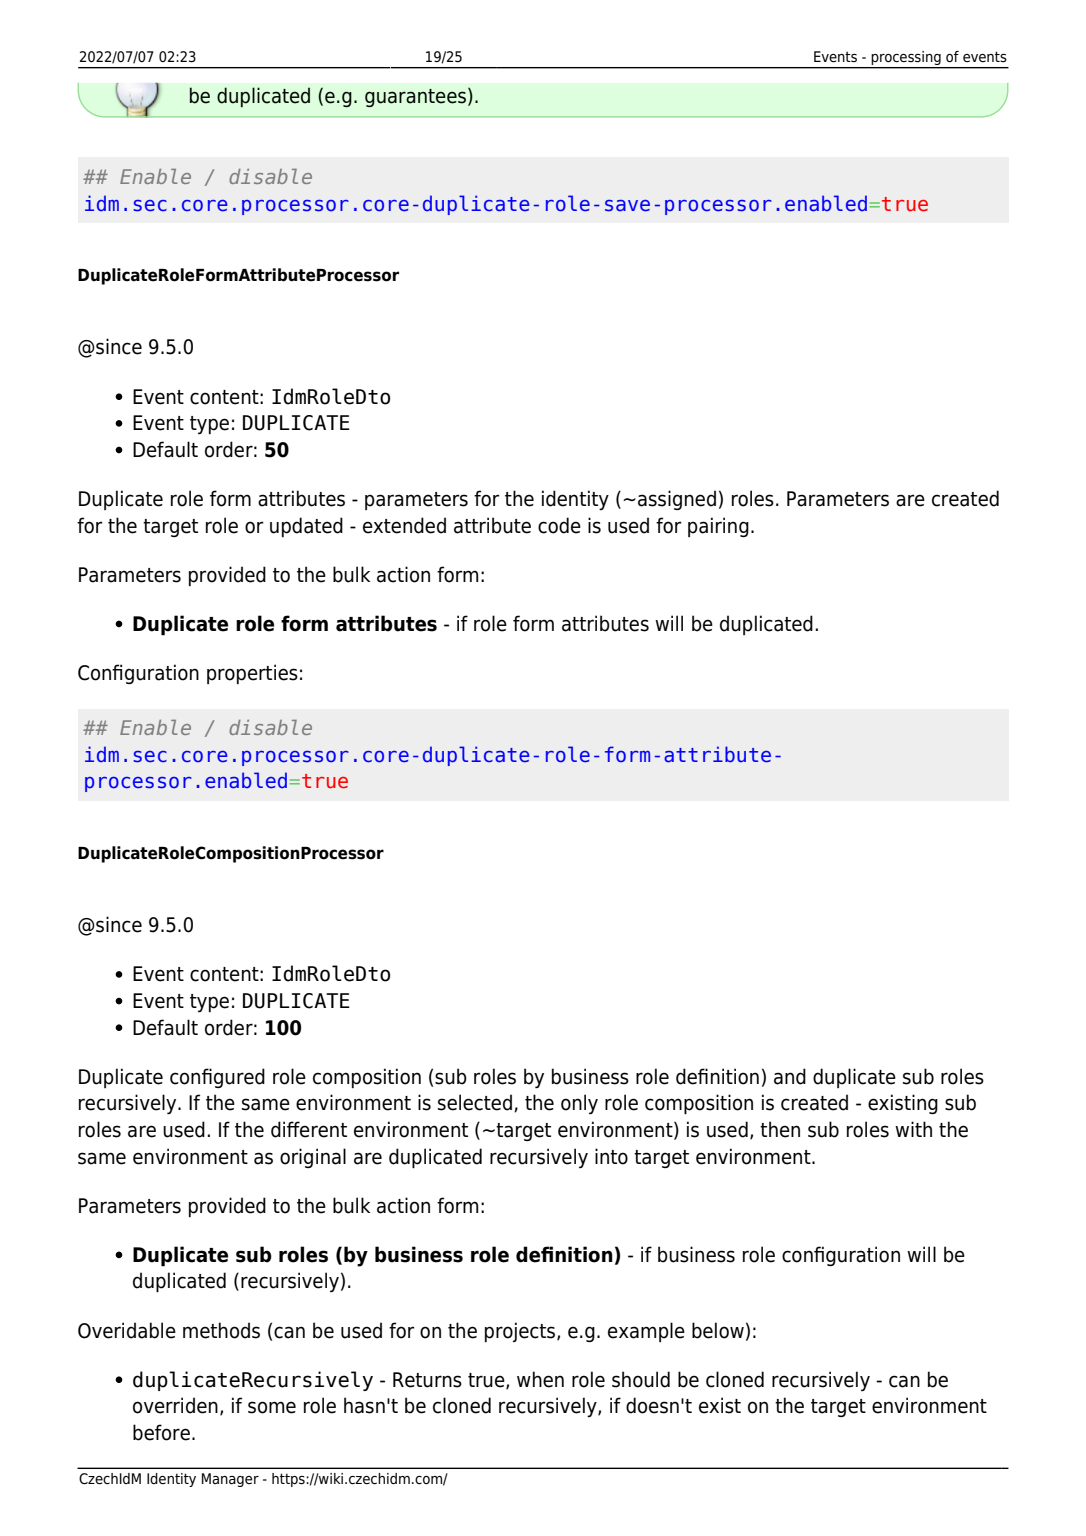  Describe the element at coordinates (677, 500) in the page. I see `assigned` at that location.
